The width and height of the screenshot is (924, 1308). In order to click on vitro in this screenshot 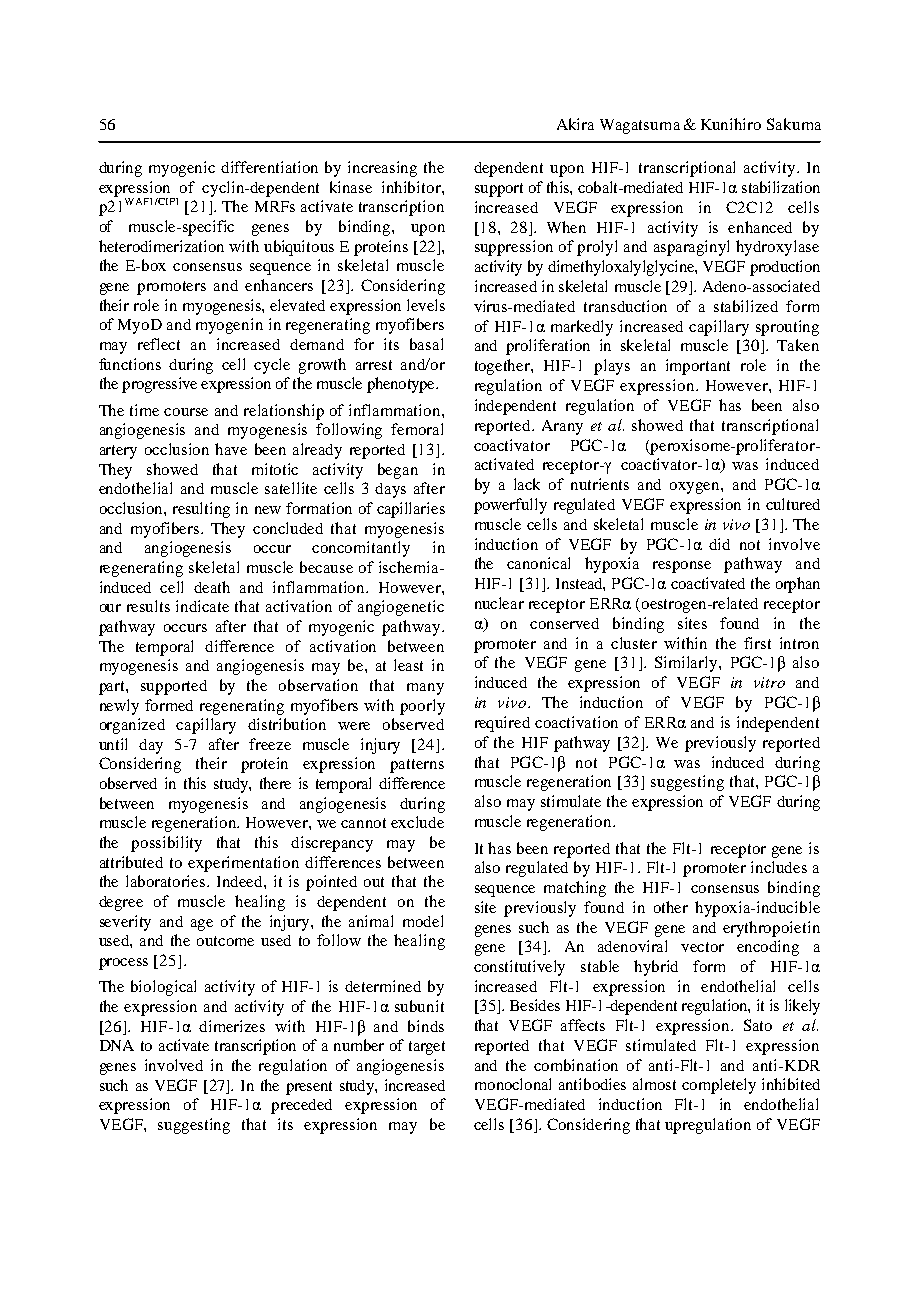, I will do `click(769, 682)`.
